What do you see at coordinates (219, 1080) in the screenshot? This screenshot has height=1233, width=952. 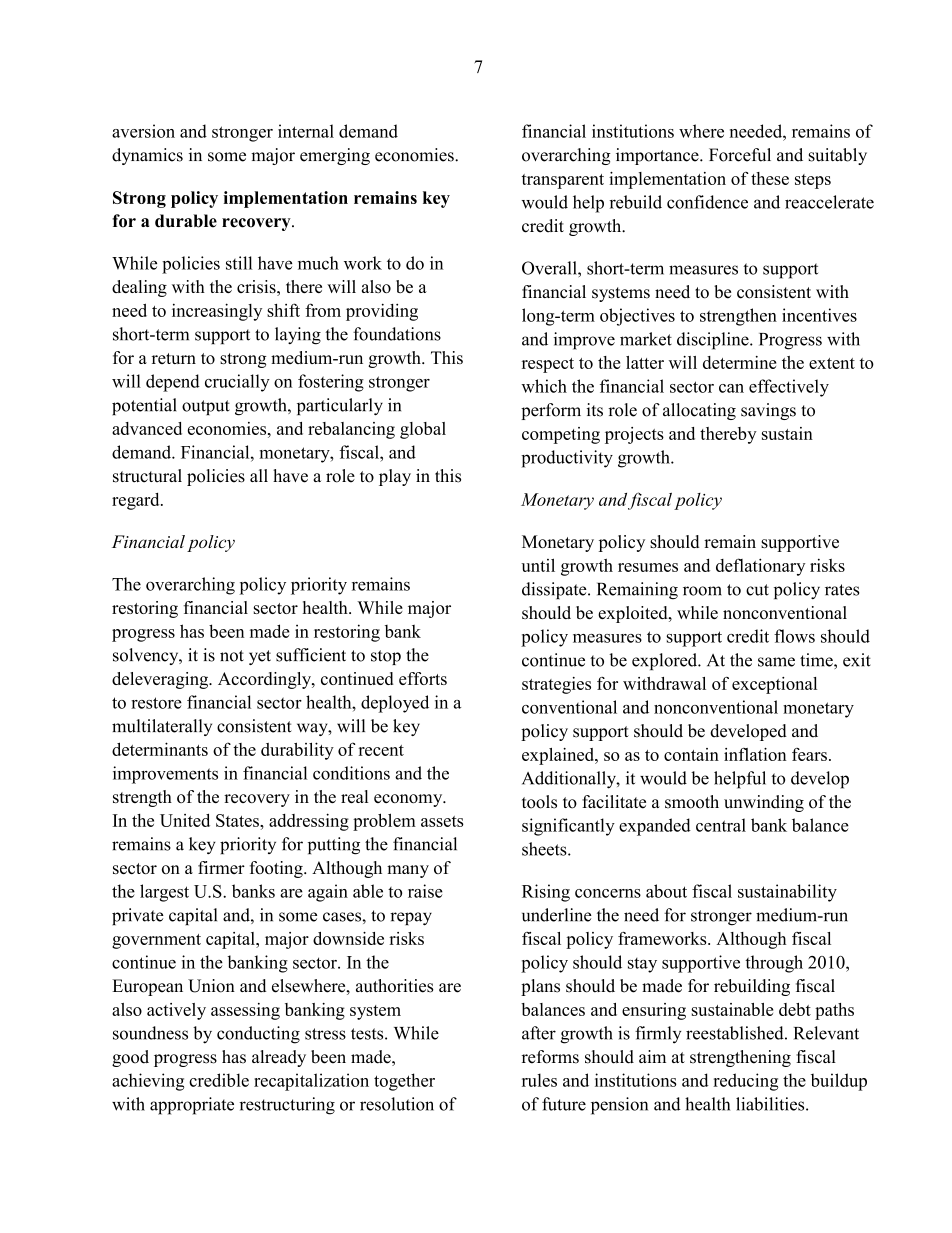 I see `credible` at bounding box center [219, 1080].
